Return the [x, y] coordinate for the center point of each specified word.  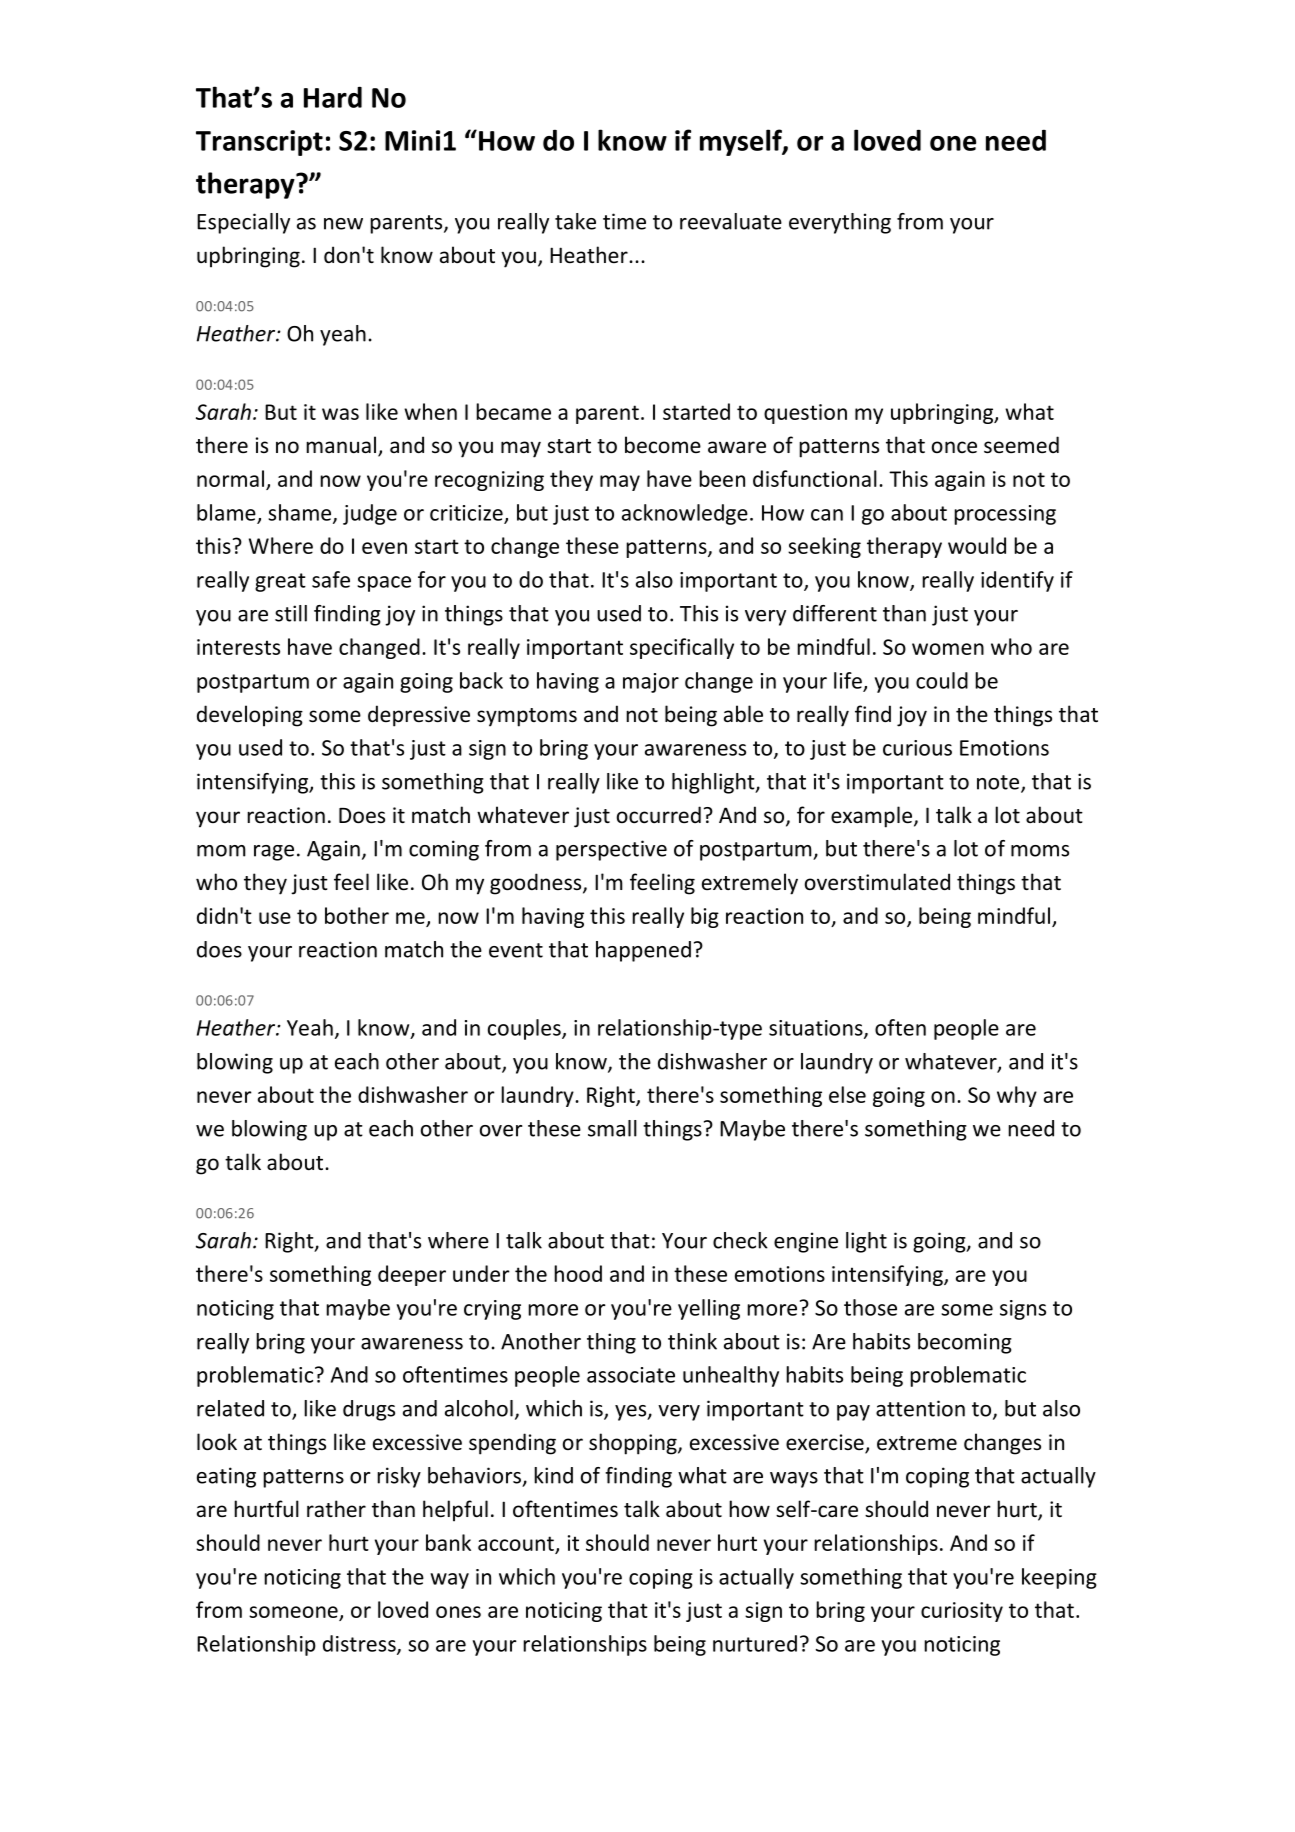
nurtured [755, 1643]
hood [578, 1273]
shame [301, 513]
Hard [333, 97]
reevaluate [731, 221]
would [977, 545]
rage [274, 853]
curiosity [962, 1612]
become [663, 445]
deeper [412, 1275]
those [870, 1307]
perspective [611, 850]
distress [360, 1644]
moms [1040, 851]
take [575, 221]
